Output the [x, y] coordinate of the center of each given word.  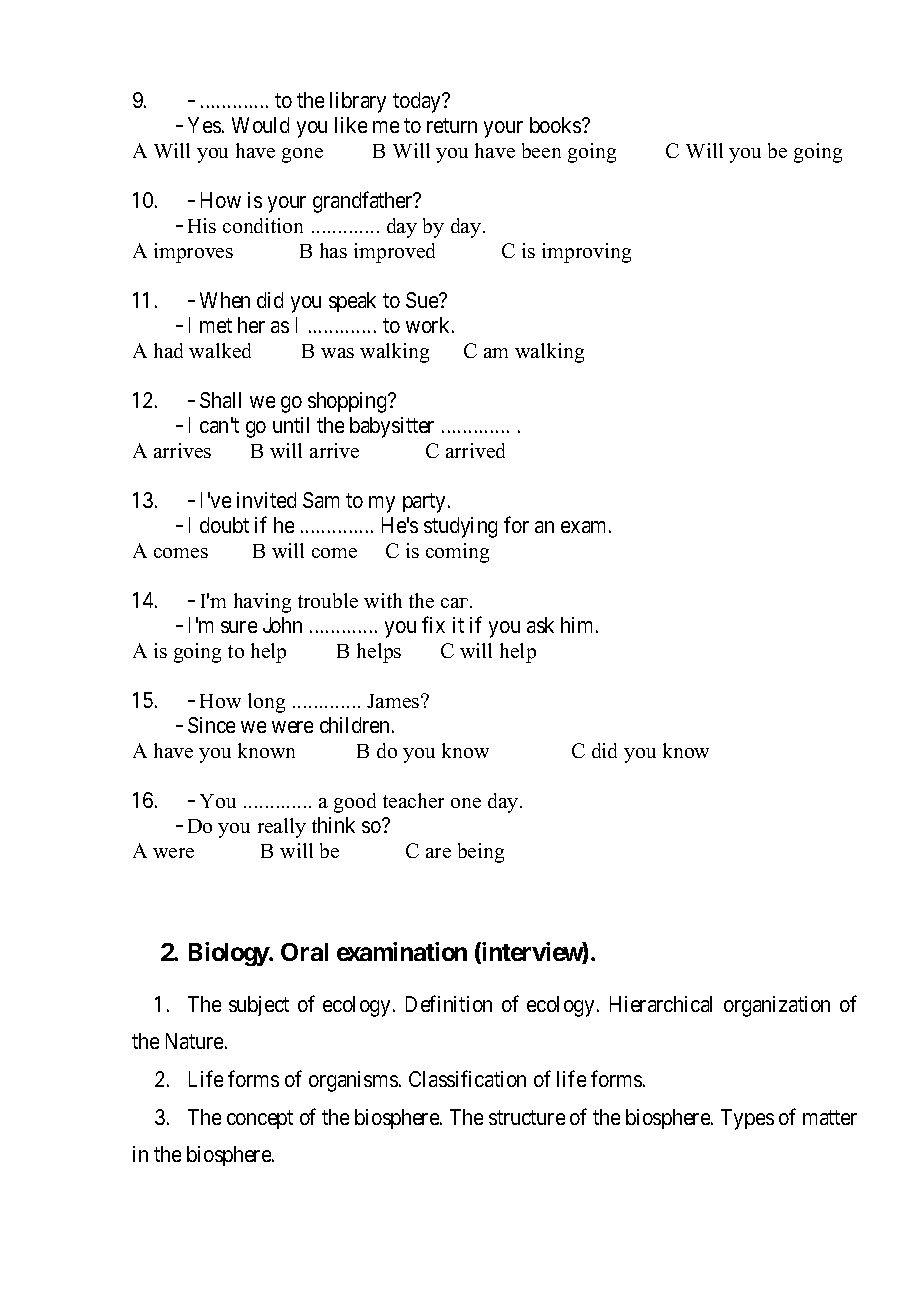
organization [777, 1006]
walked [220, 350]
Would [260, 125]
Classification [467, 1078]
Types [747, 1119]
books [556, 125]
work [429, 325]
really [282, 828]
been [541, 150]
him [579, 625]
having [262, 603]
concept [260, 1119]
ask [540, 625]
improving [586, 253]
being [481, 853]
